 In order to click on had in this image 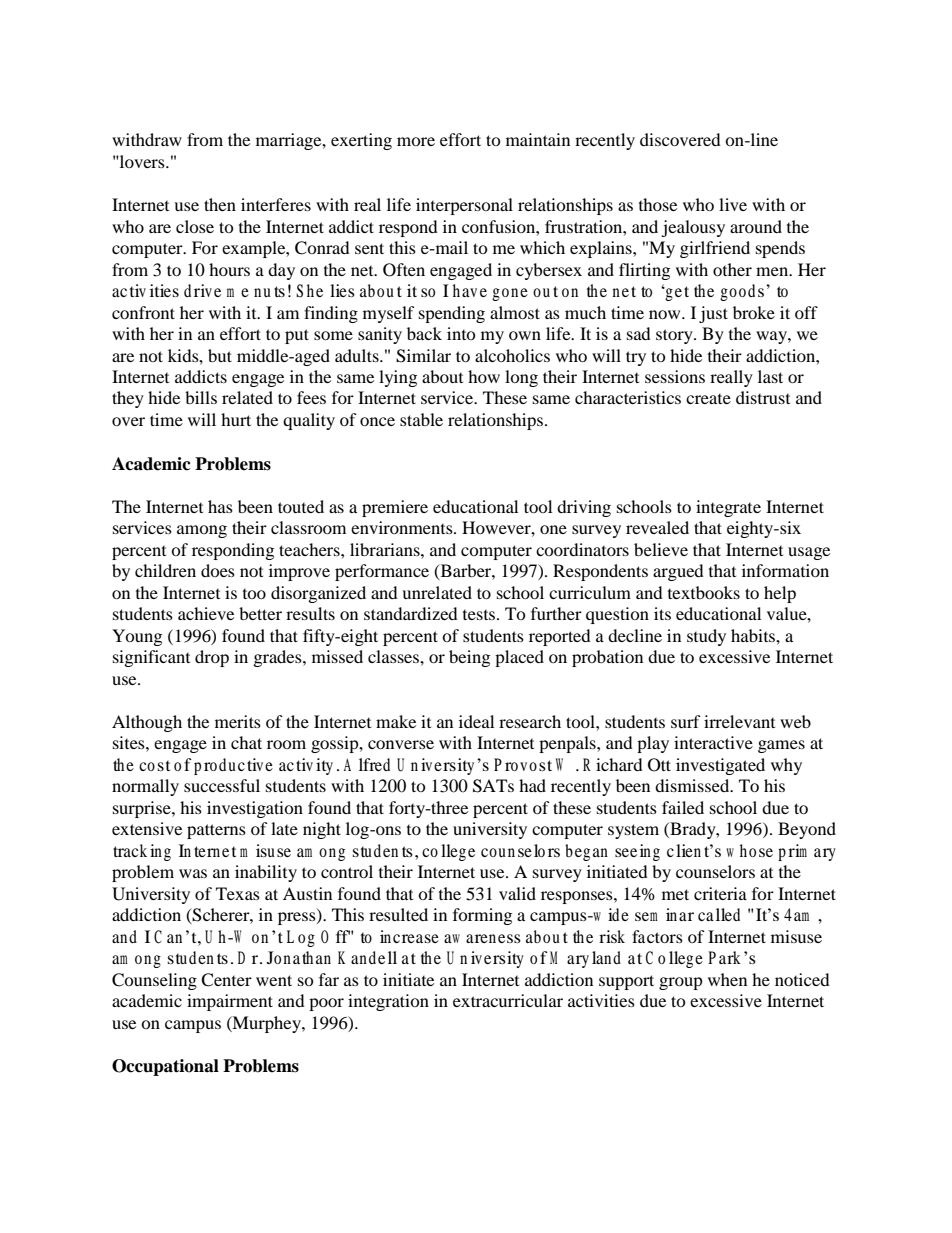, I will do `click(532, 785)`.
